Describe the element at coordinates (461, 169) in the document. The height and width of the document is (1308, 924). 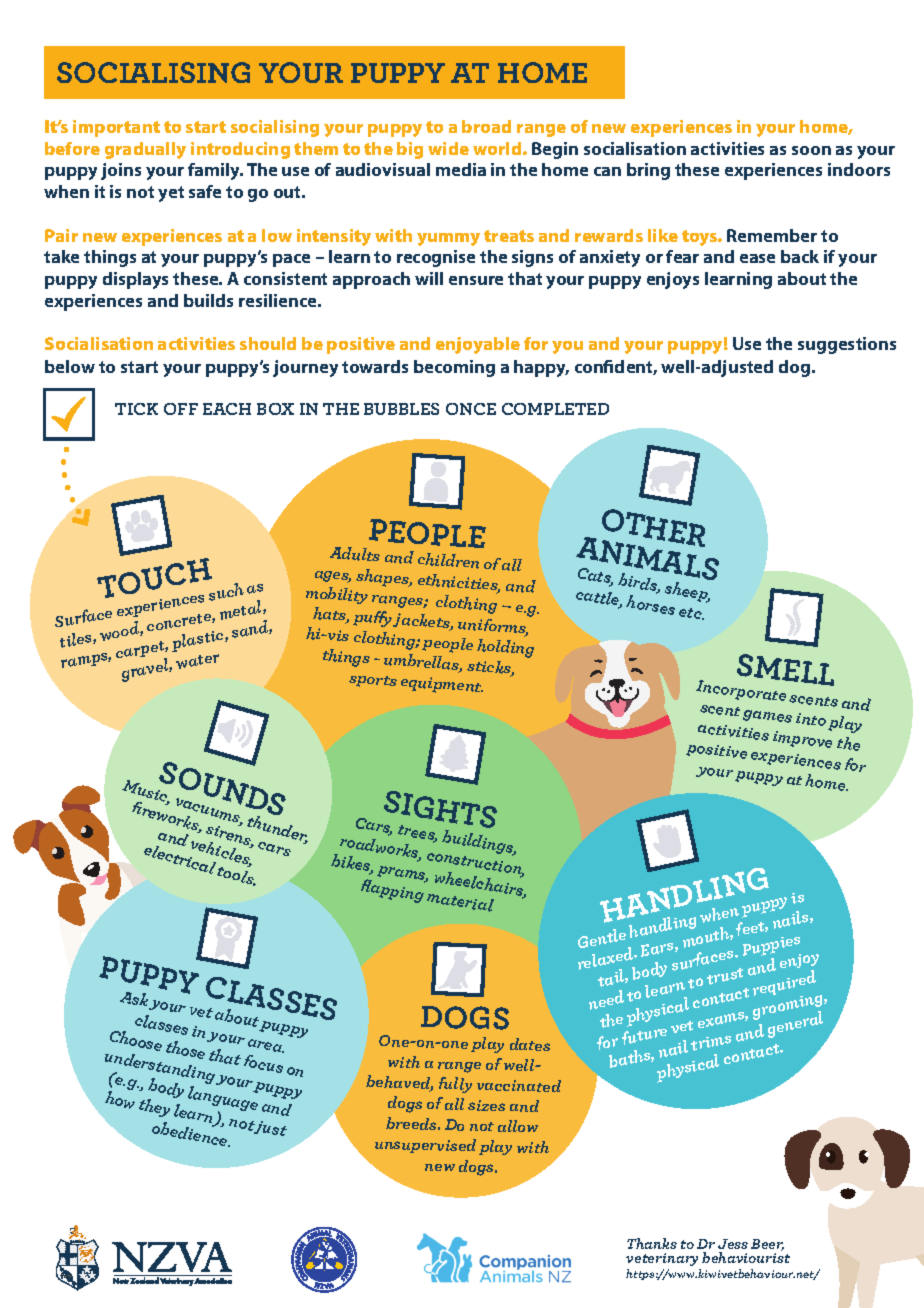
I see `media` at that location.
